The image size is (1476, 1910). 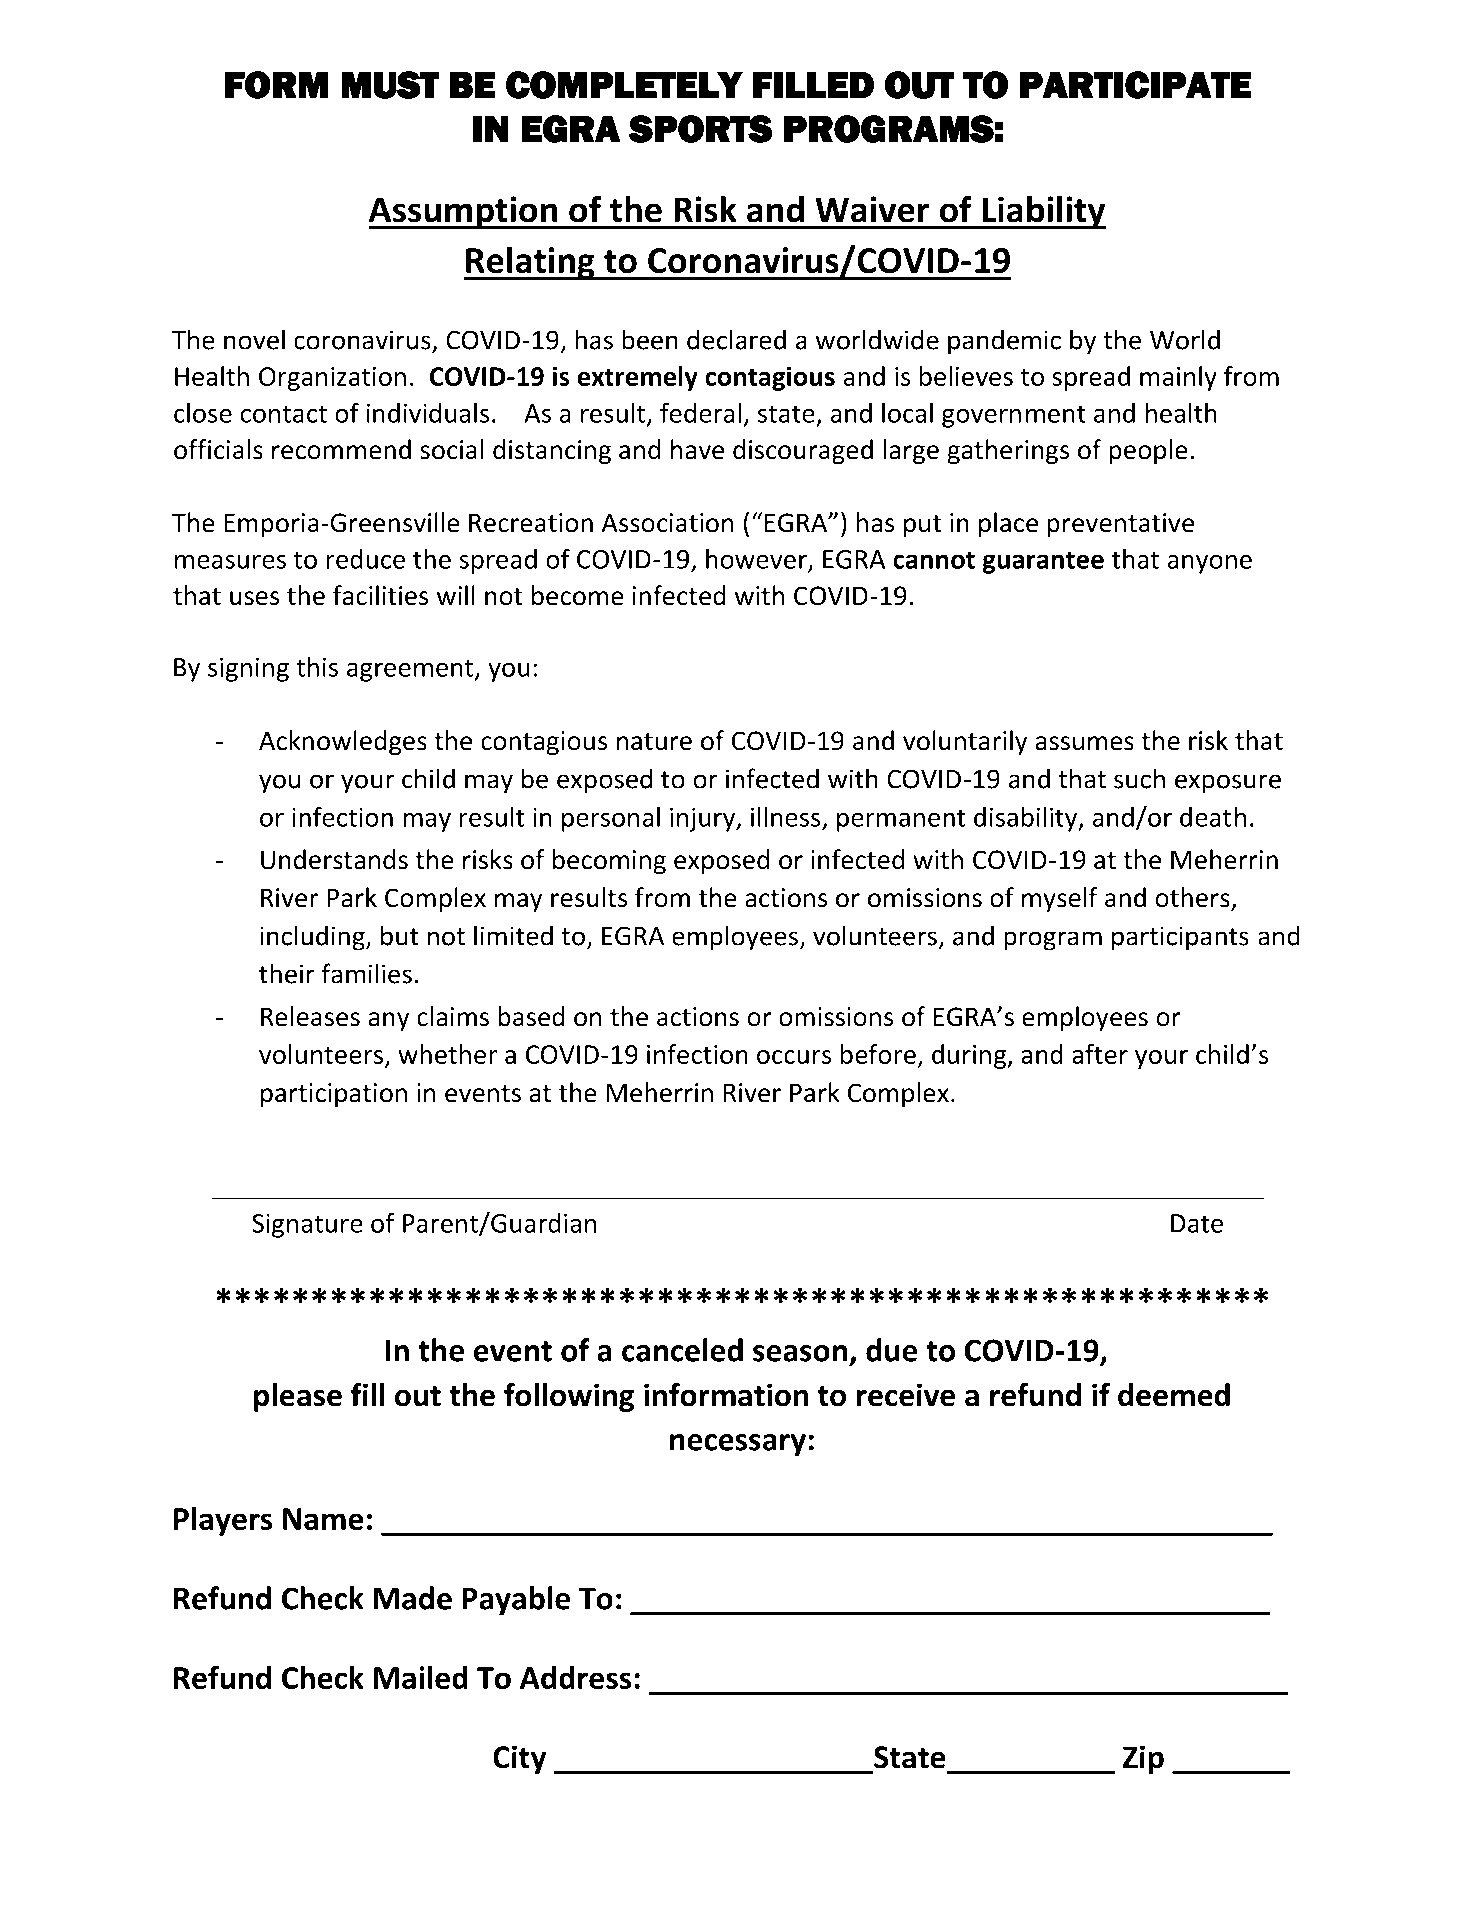 What do you see at coordinates (1085, 743) in the image?
I see `assumes` at bounding box center [1085, 743].
